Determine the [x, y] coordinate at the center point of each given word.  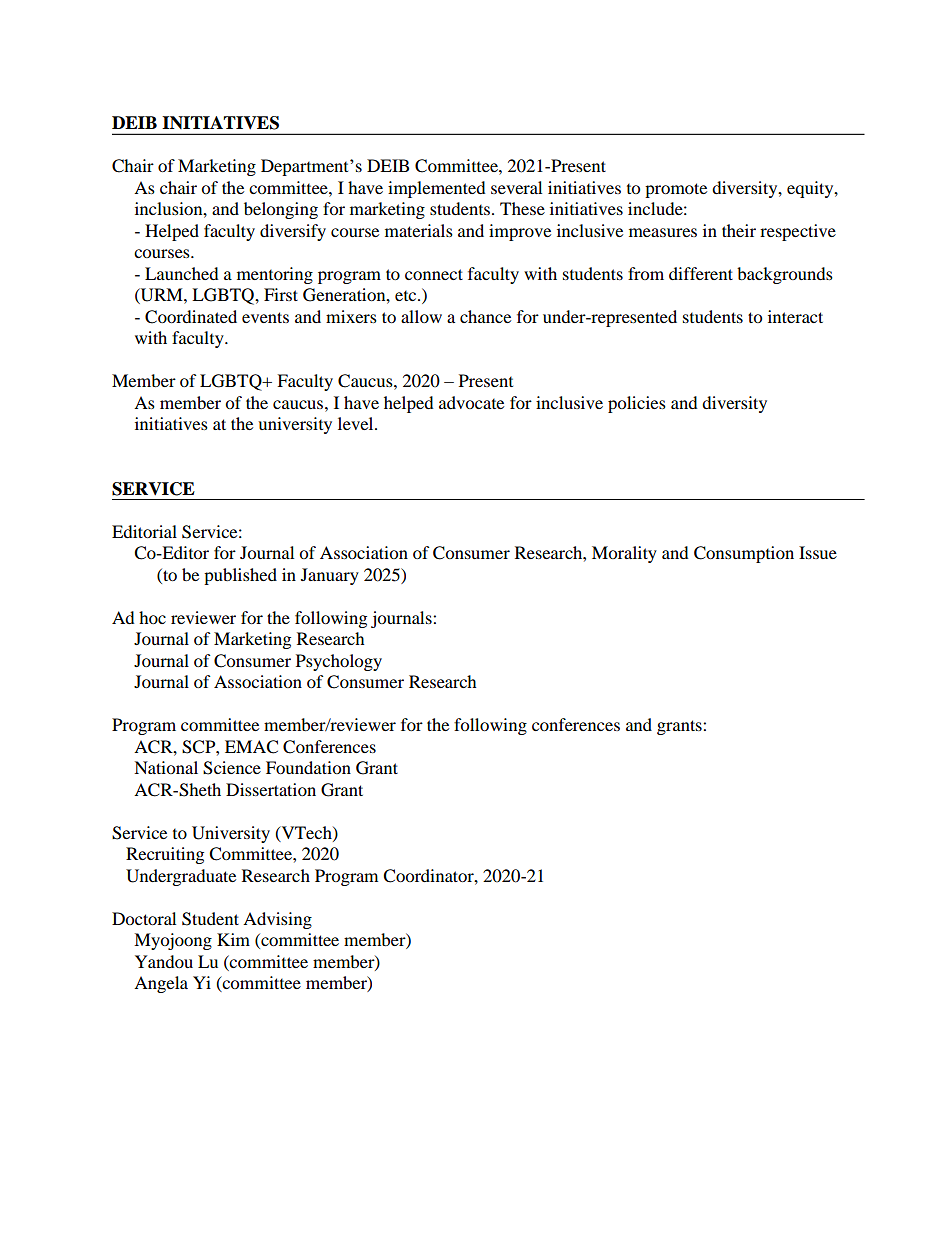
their [739, 230]
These [522, 208]
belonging [281, 210]
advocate [471, 402]
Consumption [744, 554]
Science [232, 768]
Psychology [339, 662]
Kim [233, 939]
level [357, 423]
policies [637, 404]
